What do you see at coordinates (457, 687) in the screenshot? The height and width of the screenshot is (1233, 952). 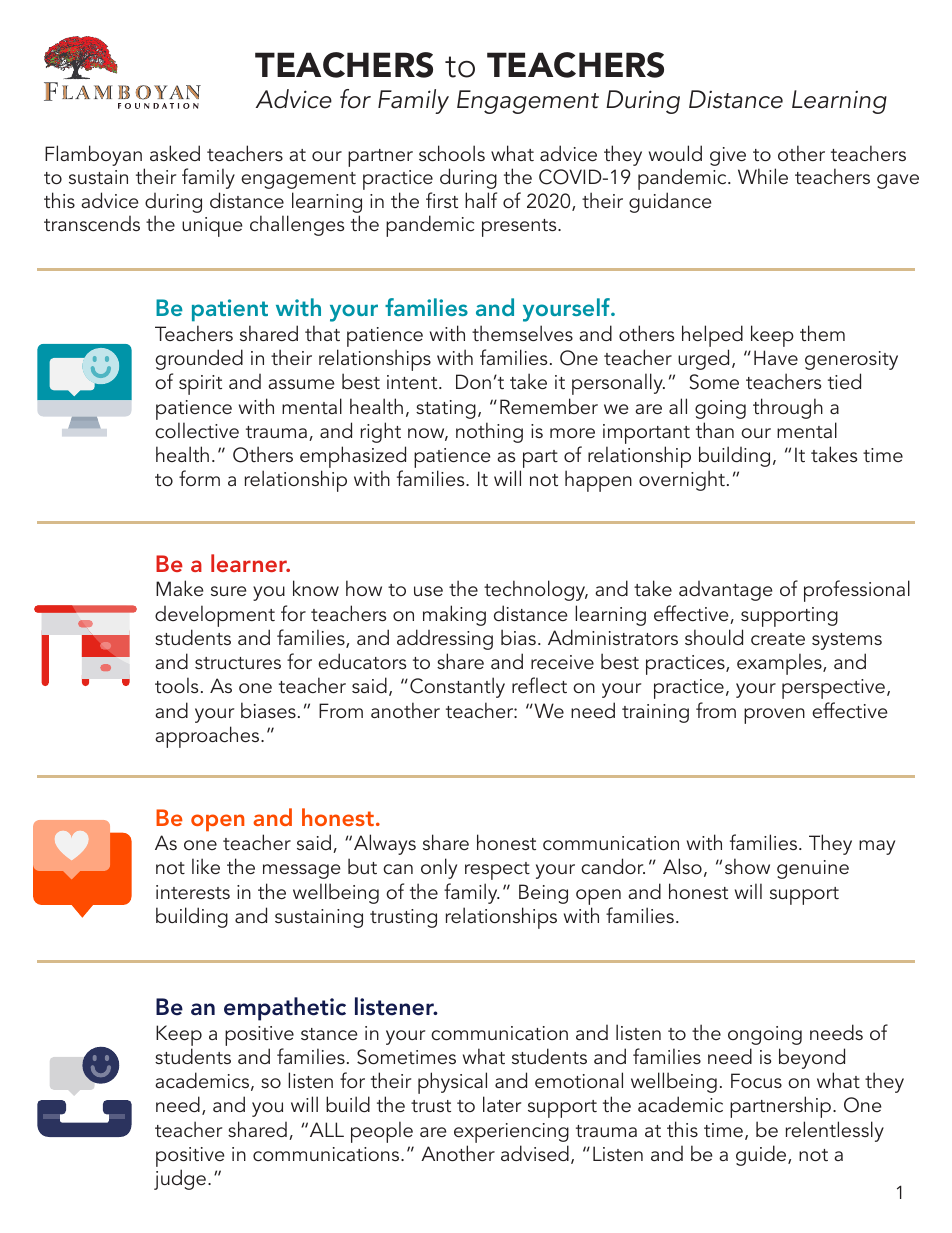 I see `Constantly` at bounding box center [457, 687].
